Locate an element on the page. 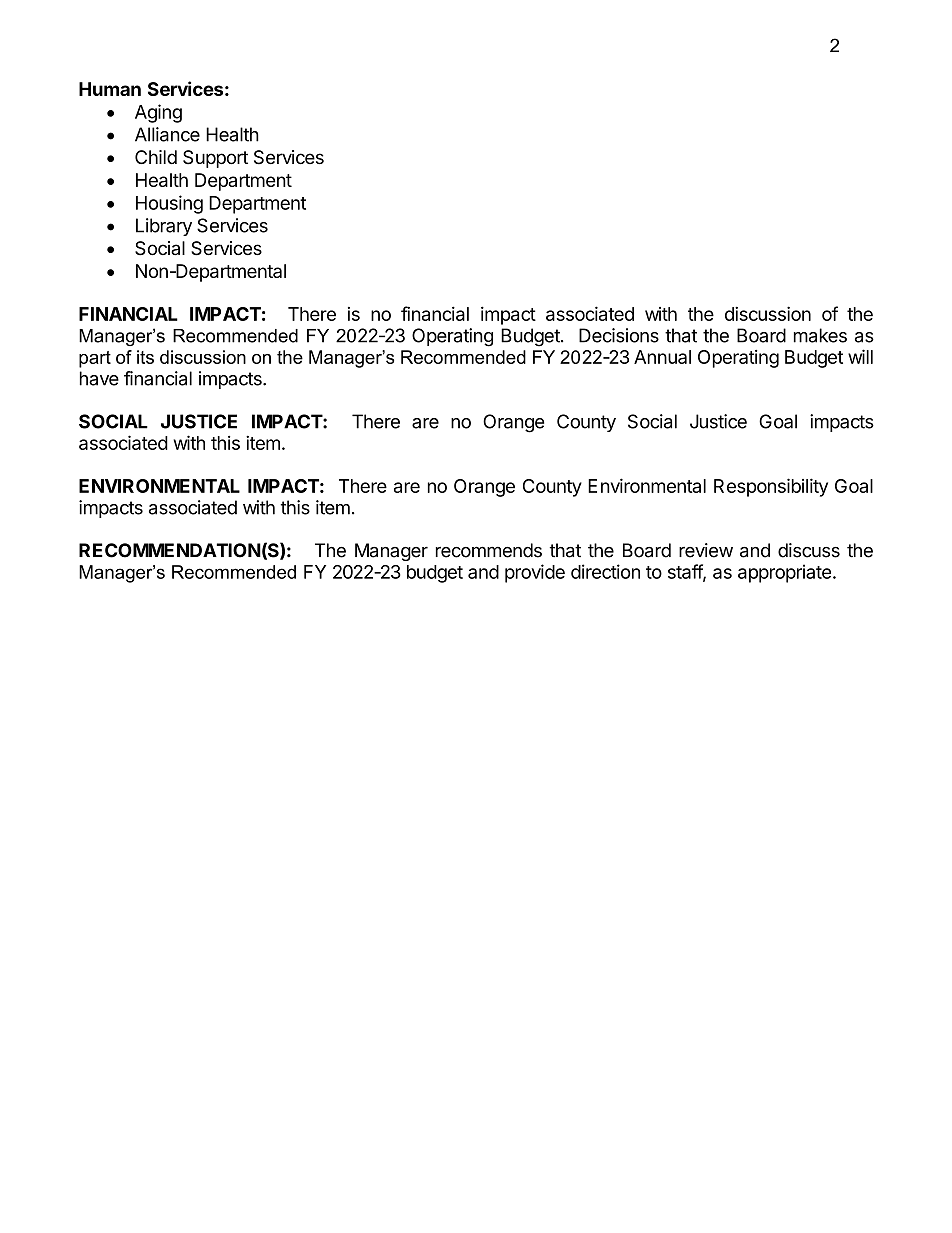 This image has height=1233, width=952. appropriate is located at coordinates (784, 573).
